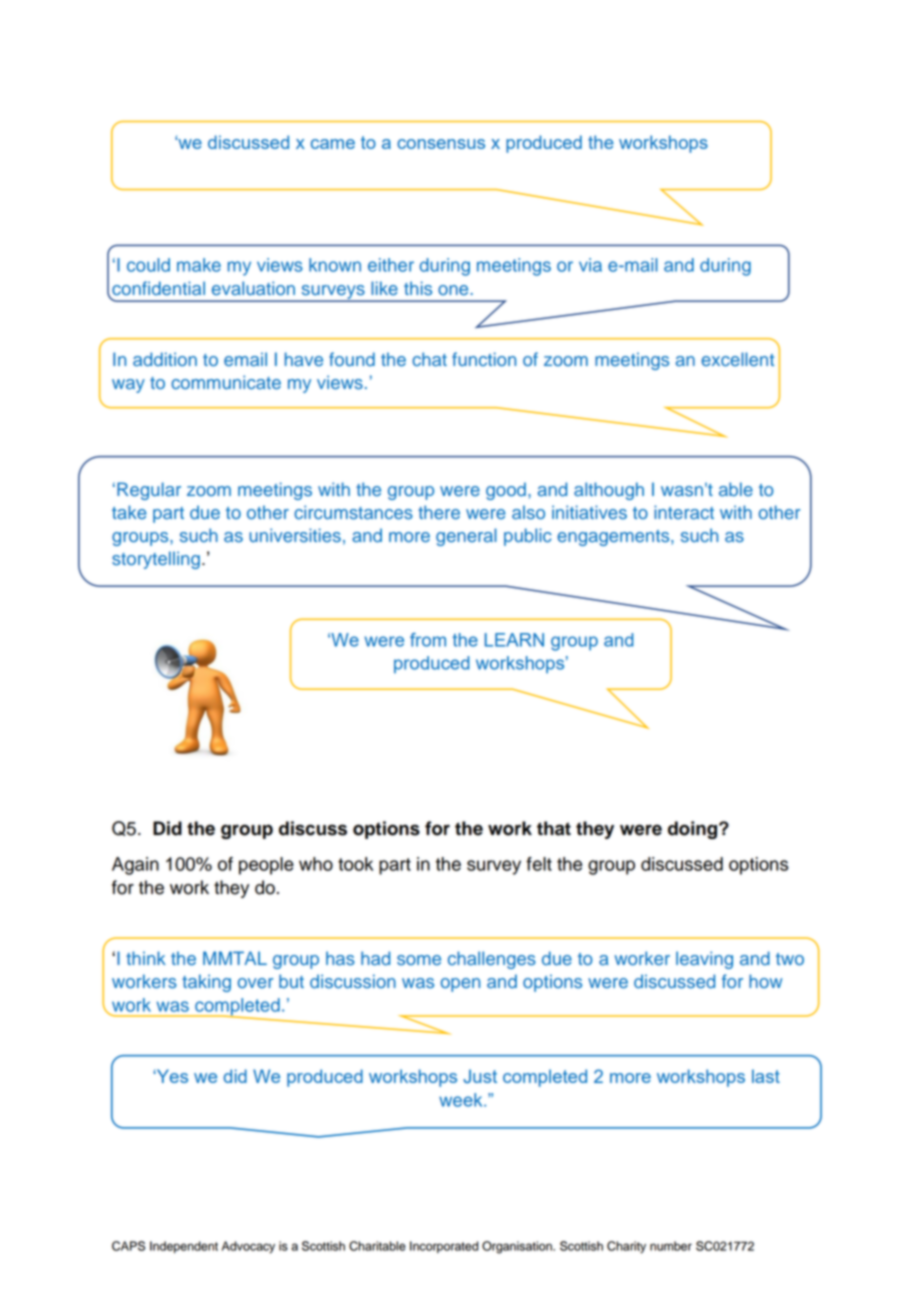  What do you see at coordinates (506, 491) in the screenshot?
I see `good` at bounding box center [506, 491].
